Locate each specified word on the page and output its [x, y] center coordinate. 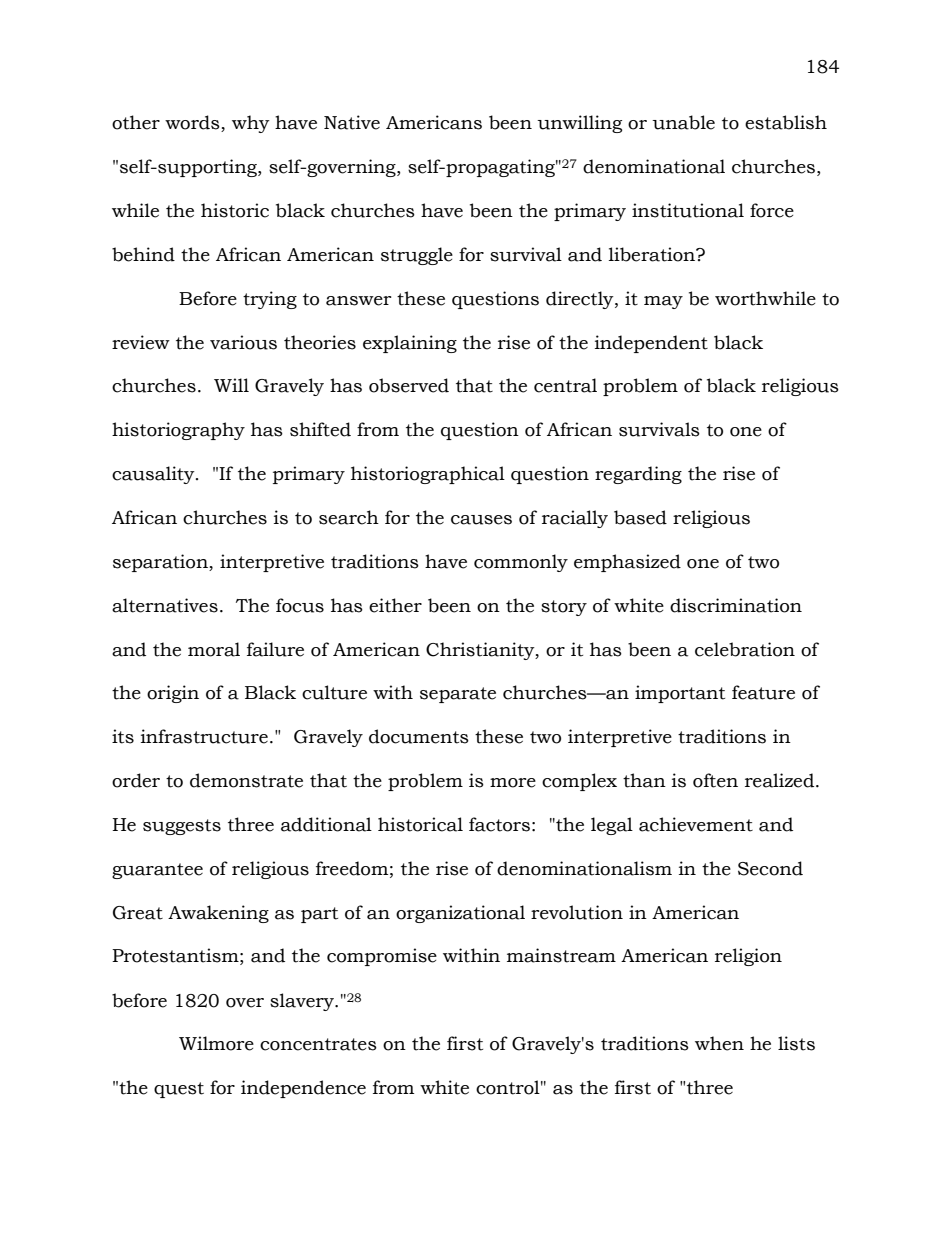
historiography [178, 431]
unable [683, 122]
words [193, 123]
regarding [638, 475]
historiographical [428, 475]
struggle [417, 256]
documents [419, 736]
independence [303, 1089]
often [715, 780]
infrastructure [204, 736]
